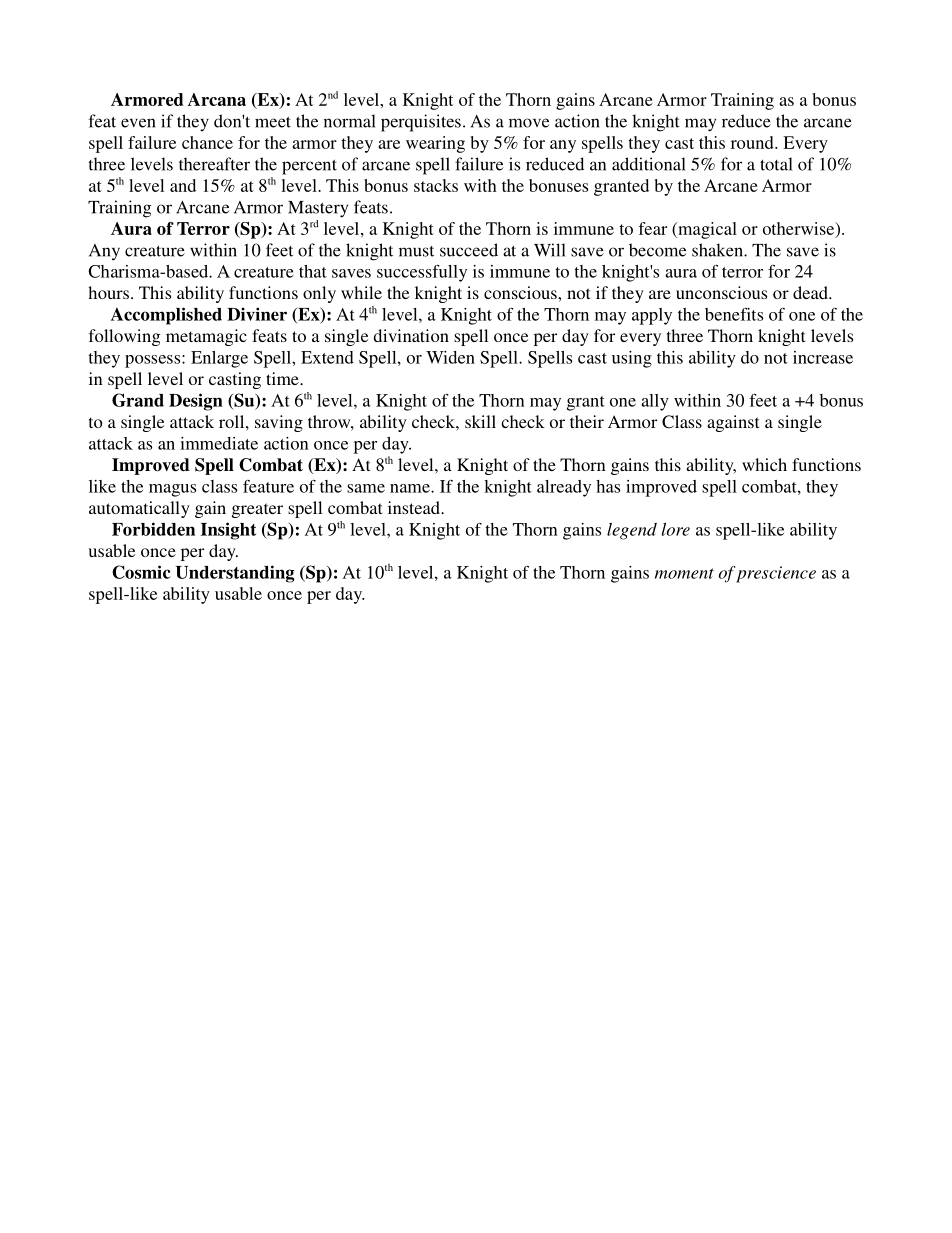 The image size is (952, 1233). What do you see at coordinates (421, 123) in the page?
I see `perquisites` at bounding box center [421, 123].
